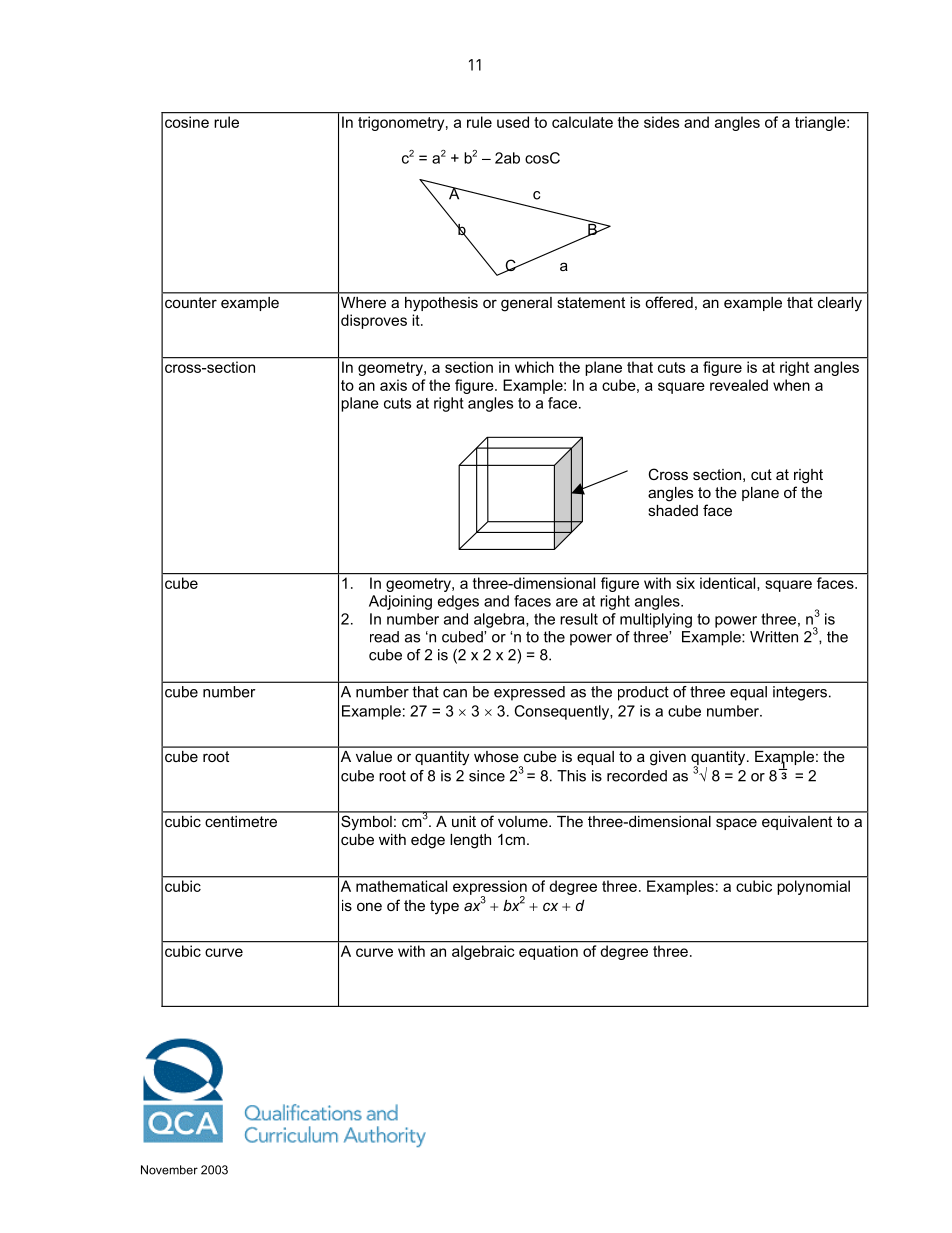 This page has height=1233, width=952. Describe the element at coordinates (187, 122) in the page. I see `cosine` at that location.
